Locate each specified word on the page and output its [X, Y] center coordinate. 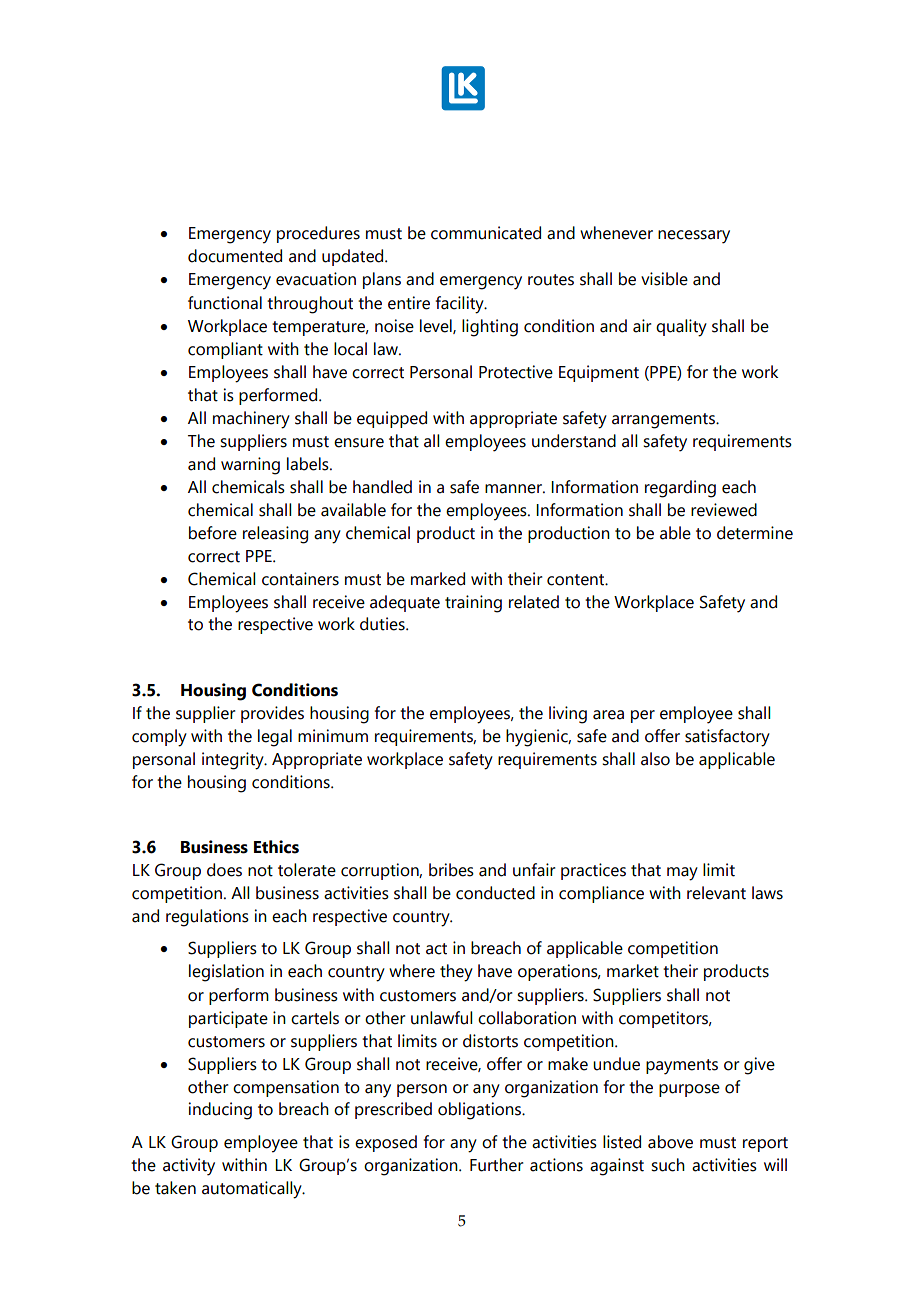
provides [272, 714]
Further [496, 1165]
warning [250, 466]
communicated [486, 233]
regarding [680, 489]
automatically [253, 1190]
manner [514, 489]
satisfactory [727, 738]
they [456, 973]
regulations [207, 918]
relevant [716, 893]
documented [235, 256]
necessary [694, 237]
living [568, 715]
